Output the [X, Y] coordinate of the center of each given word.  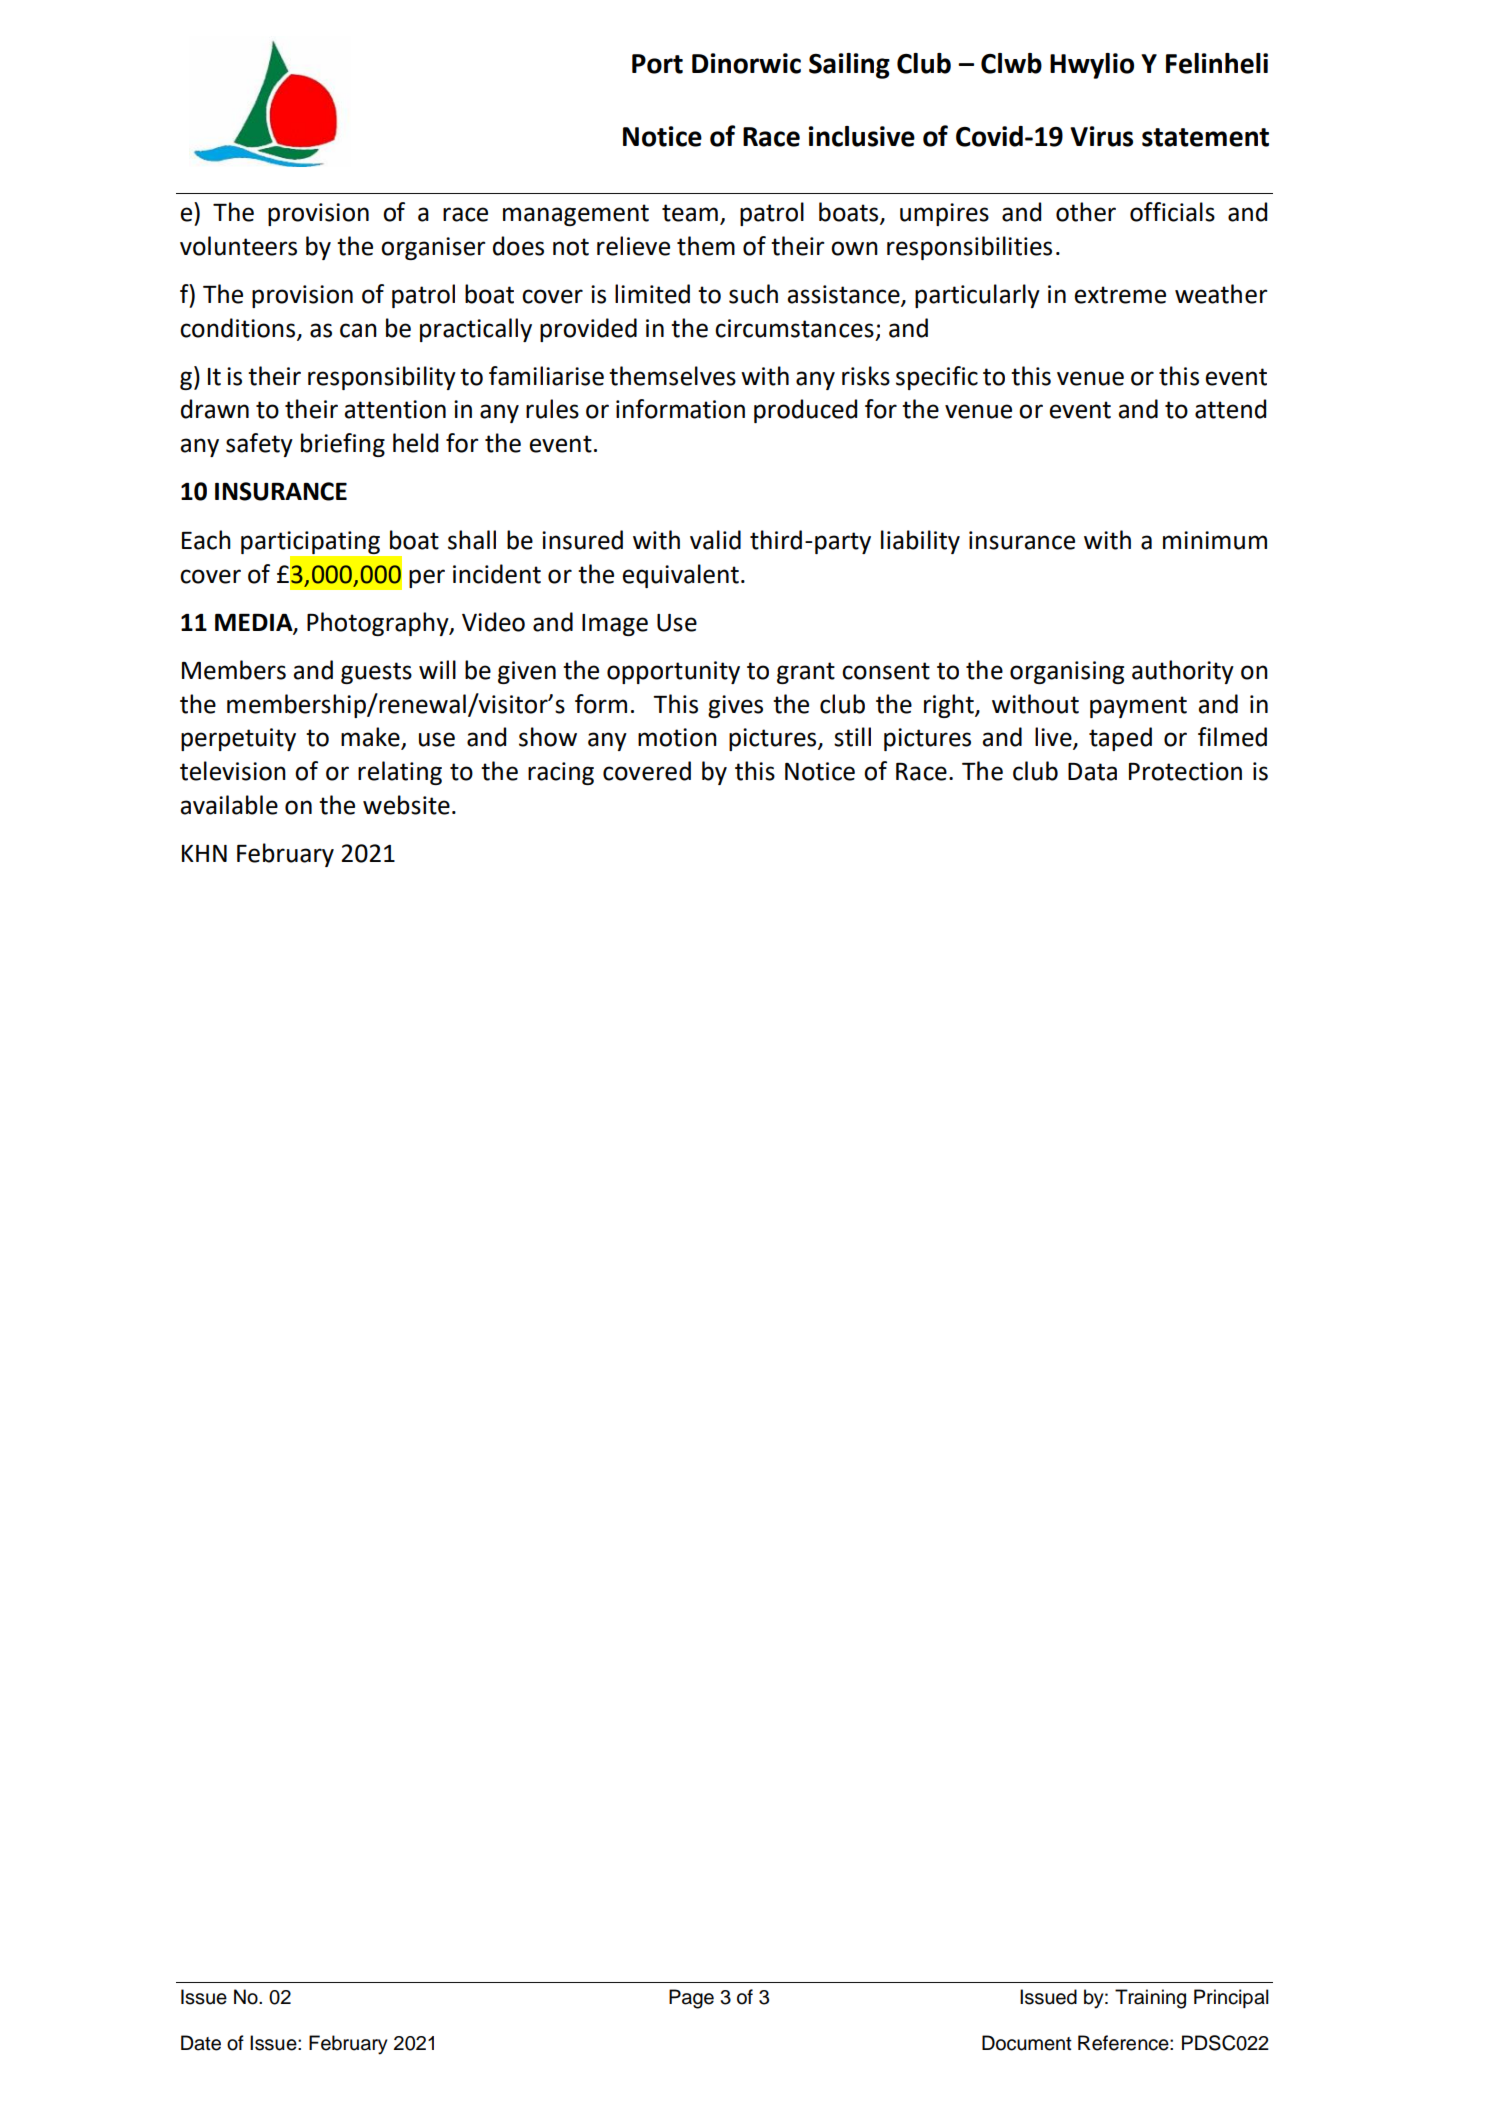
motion [677, 737]
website [406, 805]
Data [1092, 772]
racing [561, 773]
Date [201, 2043]
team [690, 213]
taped [1120, 739]
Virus [1101, 136]
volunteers [238, 246]
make [371, 738]
